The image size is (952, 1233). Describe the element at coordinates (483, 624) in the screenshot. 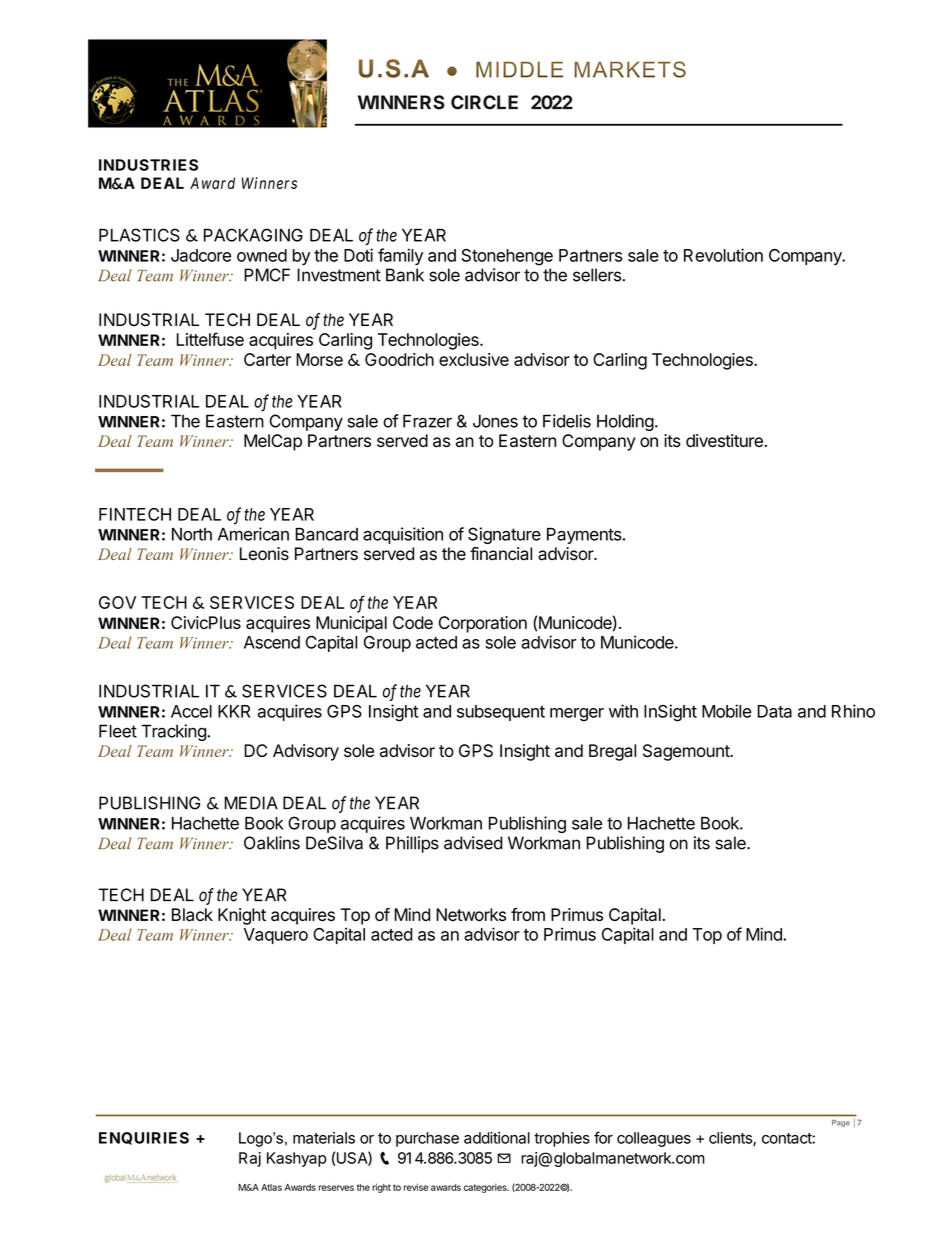

I see `Corporation` at that location.
